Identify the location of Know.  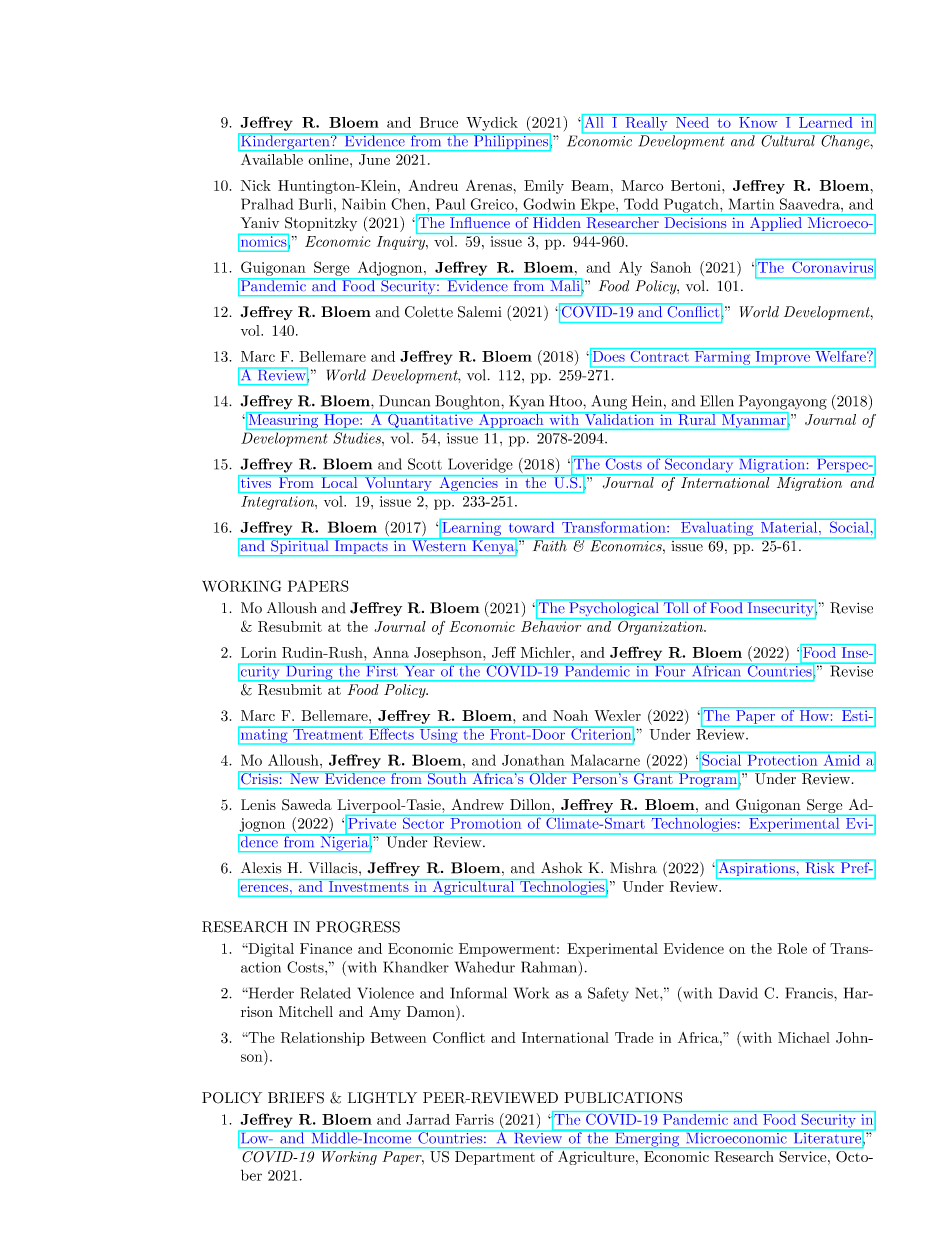
(758, 122).
